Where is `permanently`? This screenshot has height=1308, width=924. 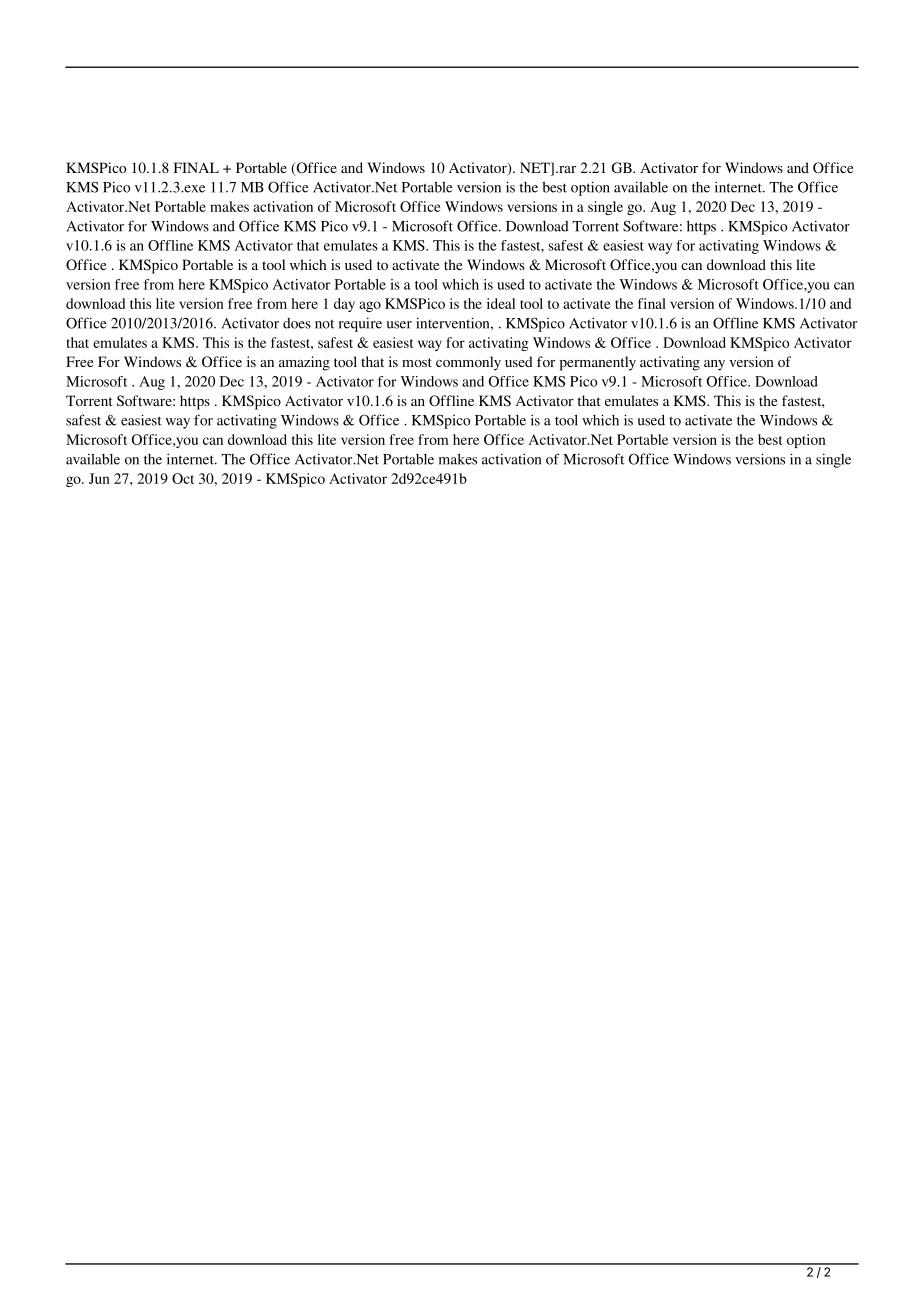
permanently is located at coordinates (598, 363).
